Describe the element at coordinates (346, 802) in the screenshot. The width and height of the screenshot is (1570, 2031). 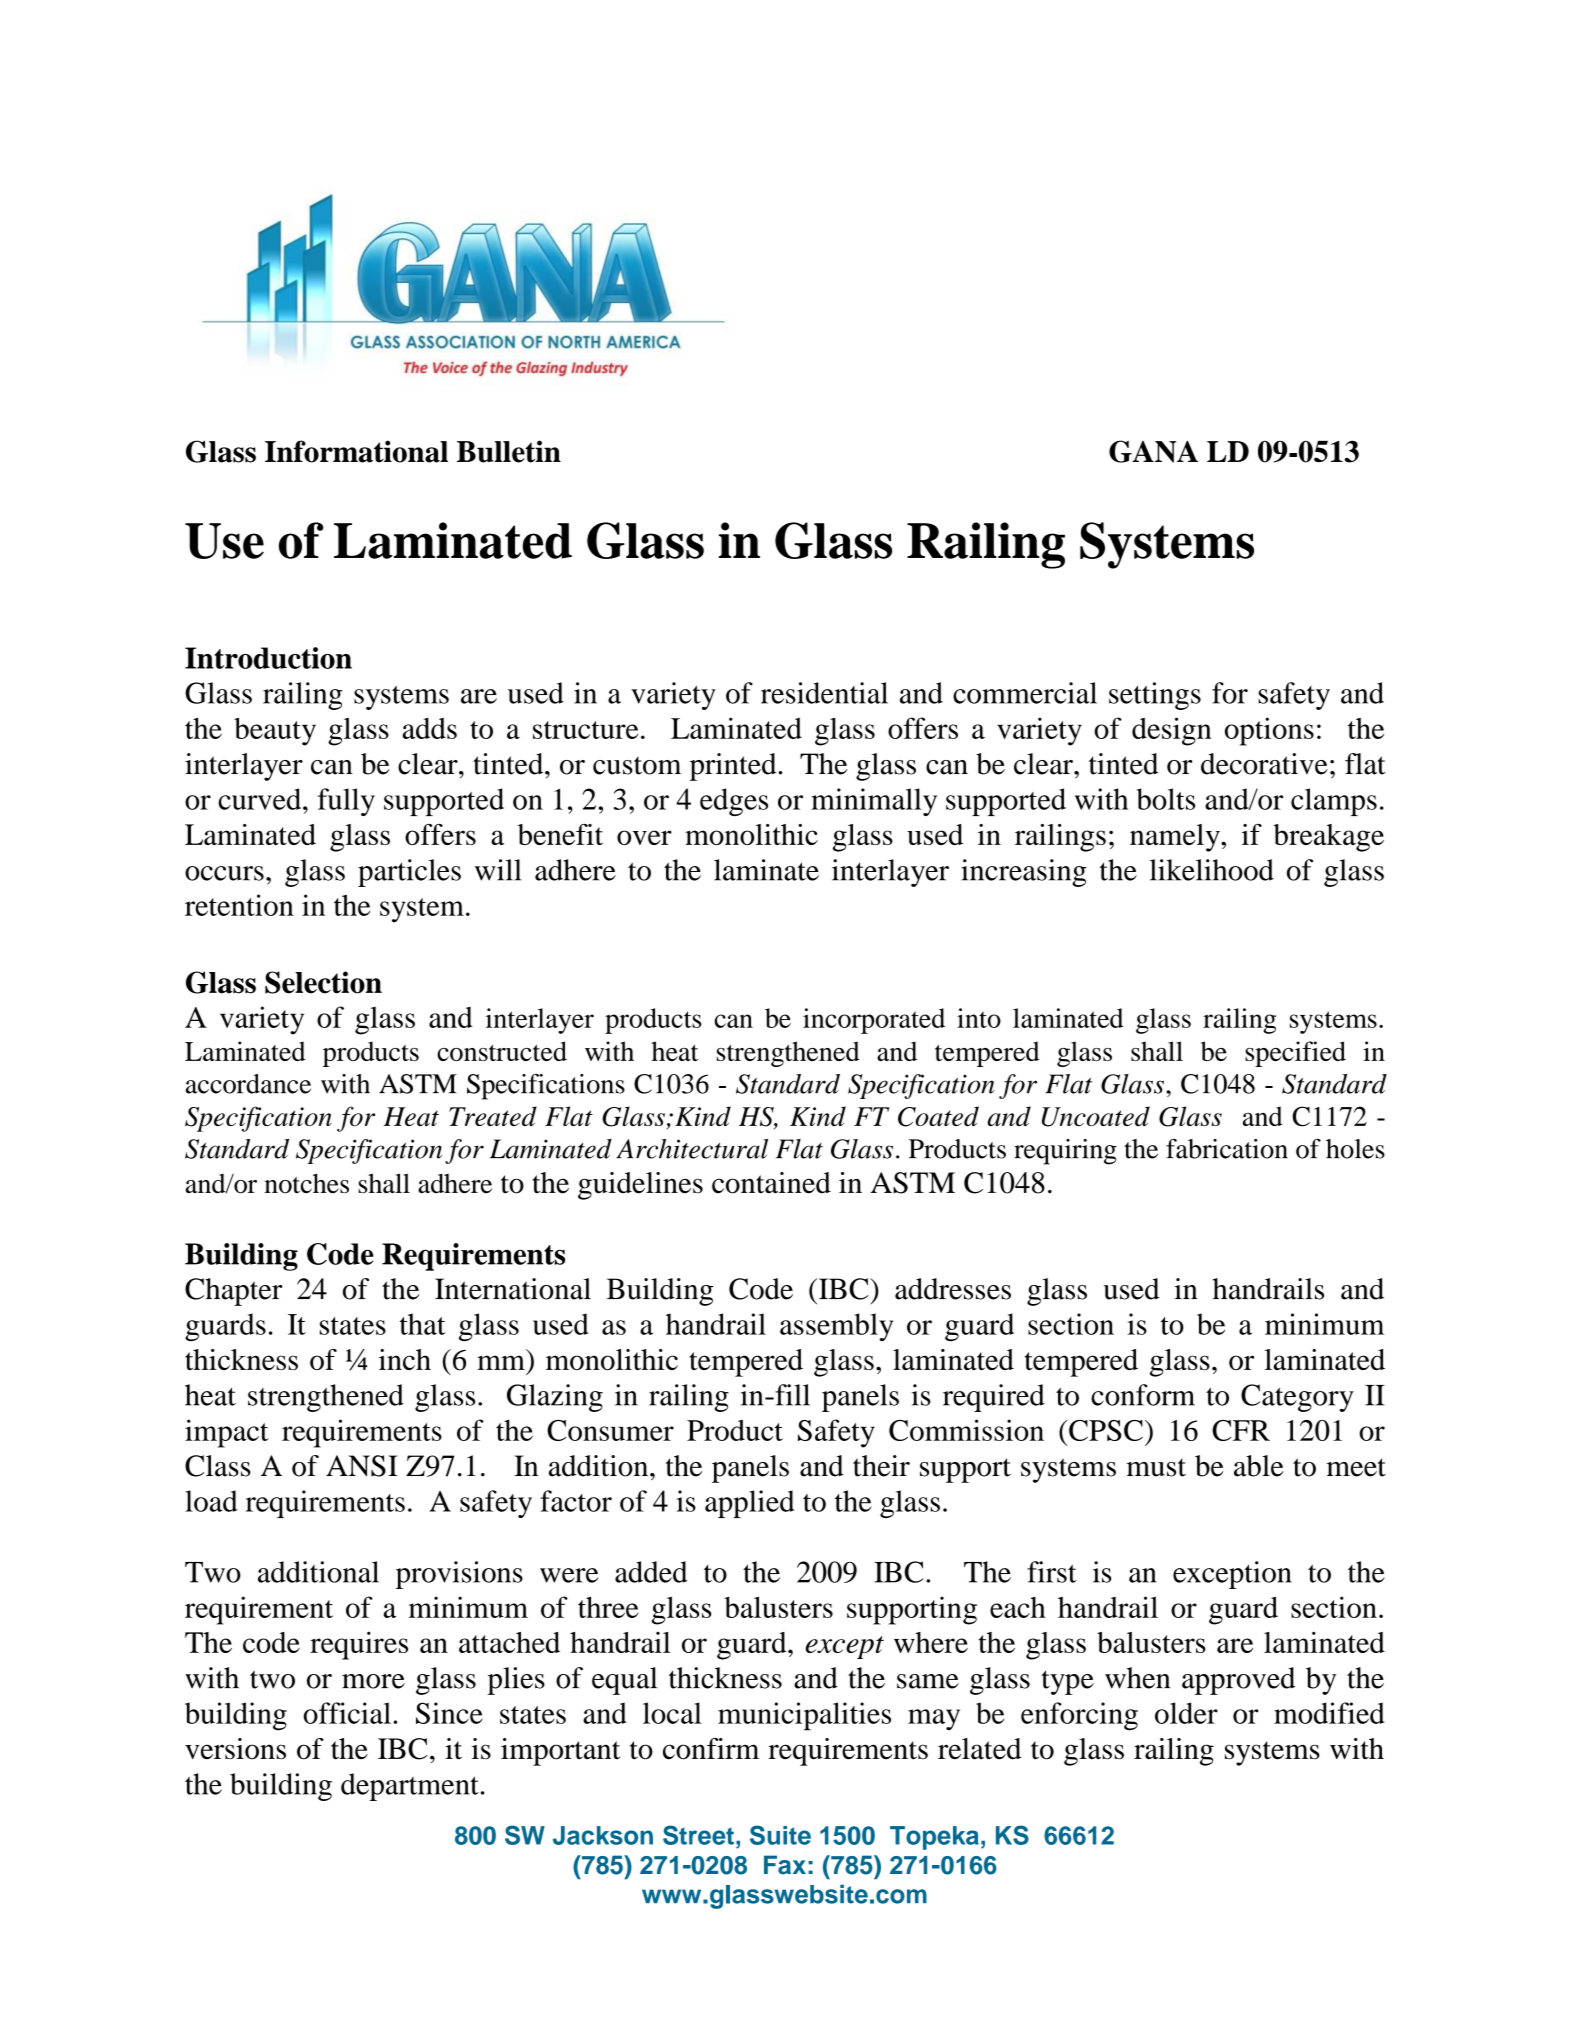
I see `fully` at that location.
